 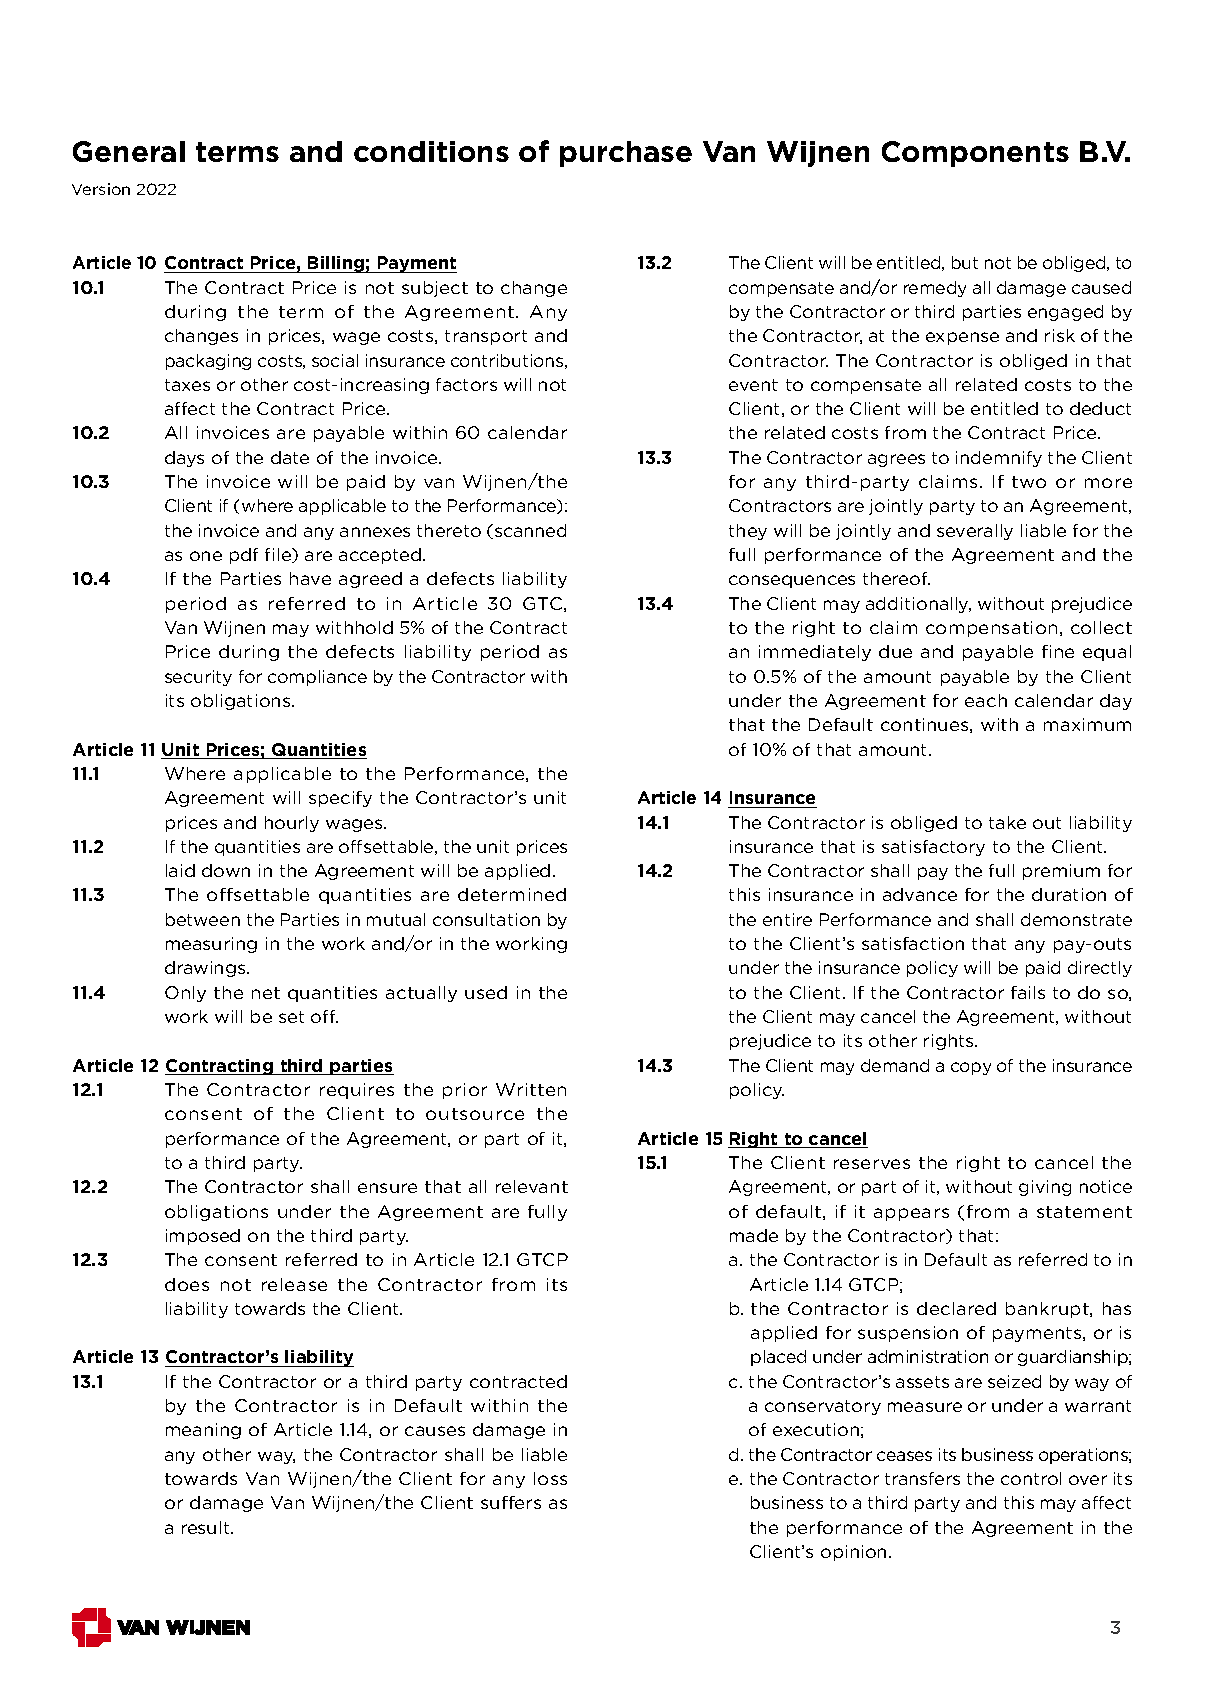 I want to click on net, so click(x=266, y=993).
